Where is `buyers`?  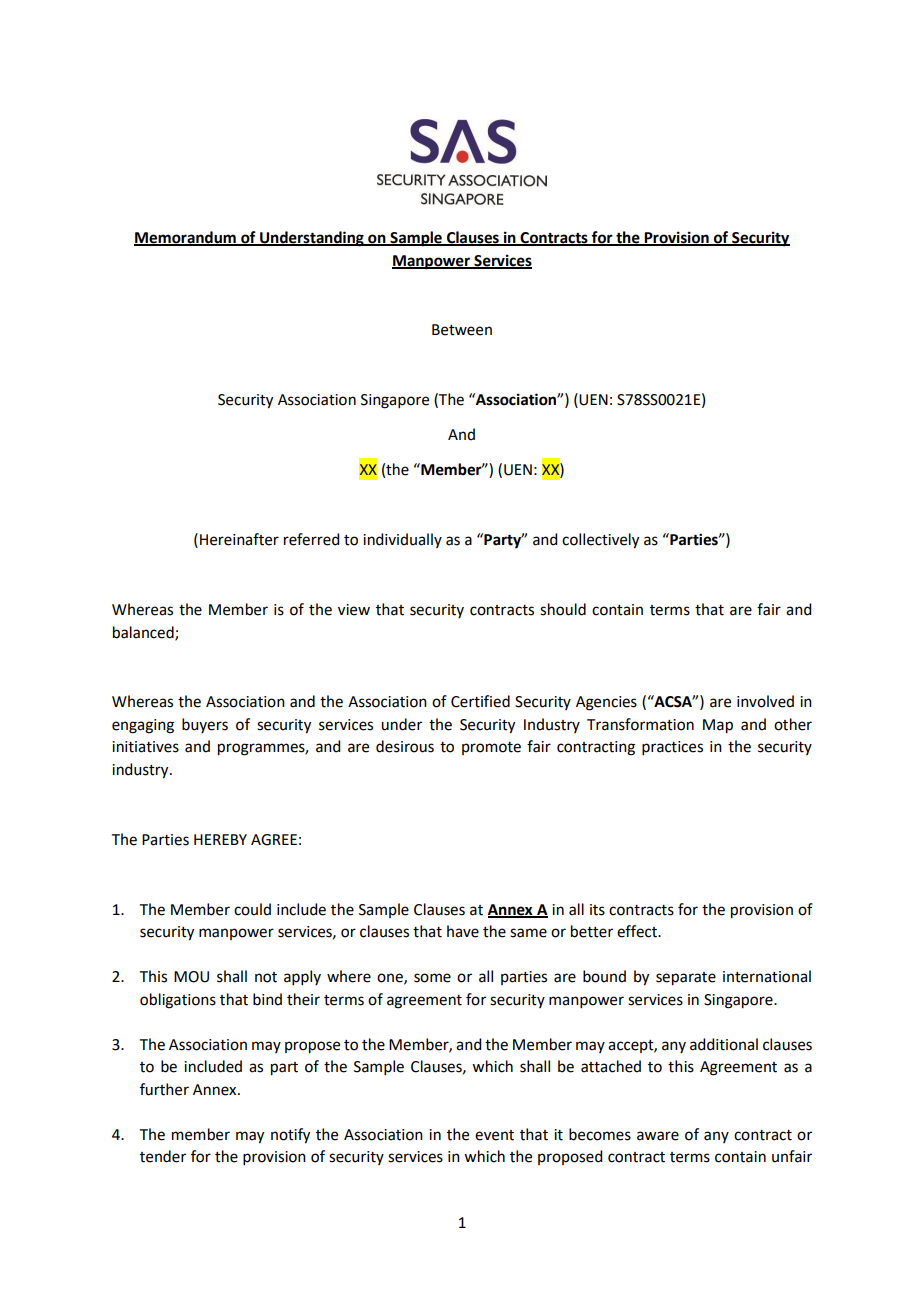 buyers is located at coordinates (205, 725).
